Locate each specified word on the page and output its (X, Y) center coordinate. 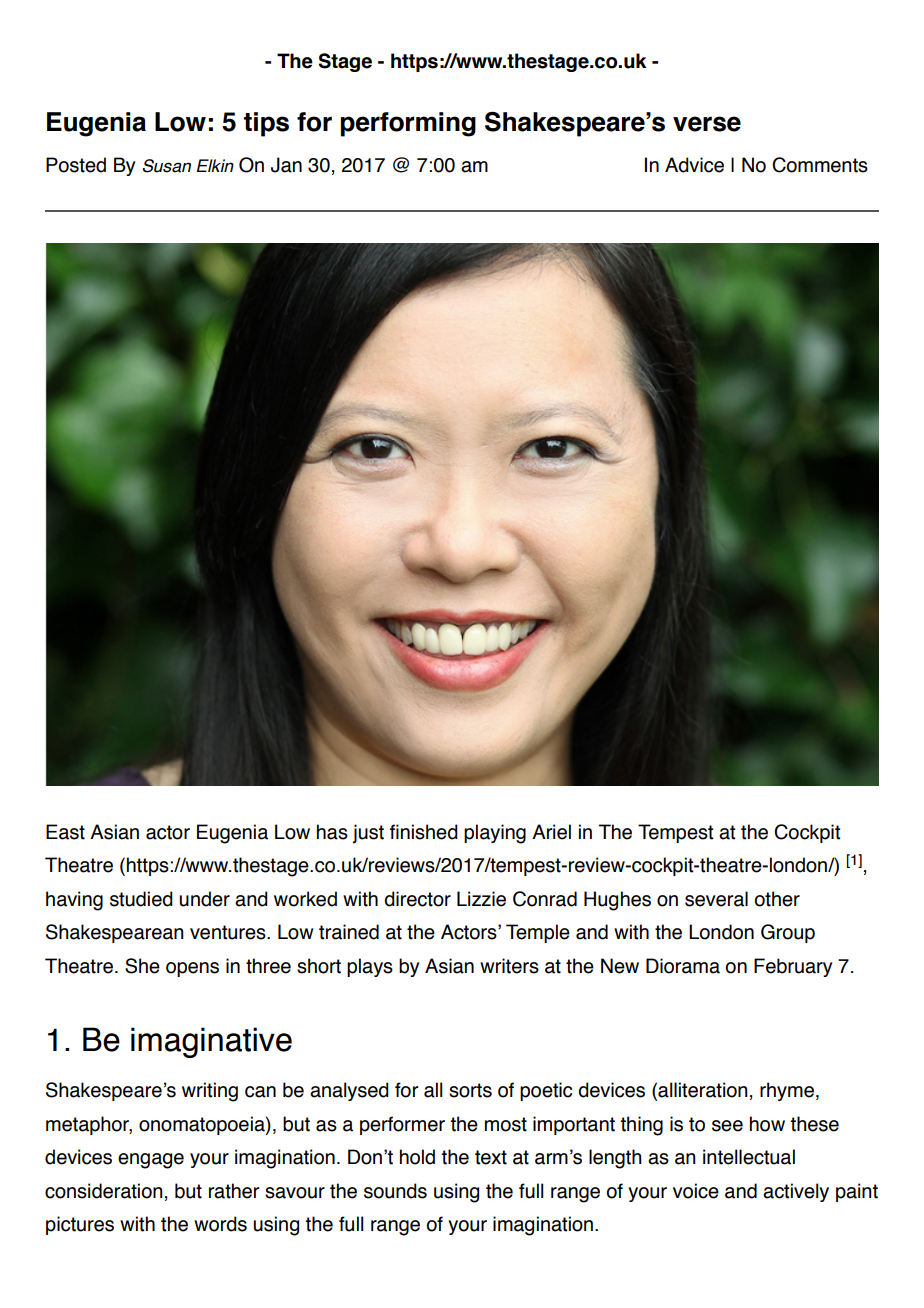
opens (192, 969)
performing (408, 124)
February (793, 967)
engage (151, 1161)
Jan (286, 165)
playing (495, 834)
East (65, 832)
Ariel (551, 832)
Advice (694, 165)
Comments (820, 165)
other (777, 899)
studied (141, 899)
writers (509, 966)
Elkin (215, 165)
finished (424, 832)
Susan (166, 166)
